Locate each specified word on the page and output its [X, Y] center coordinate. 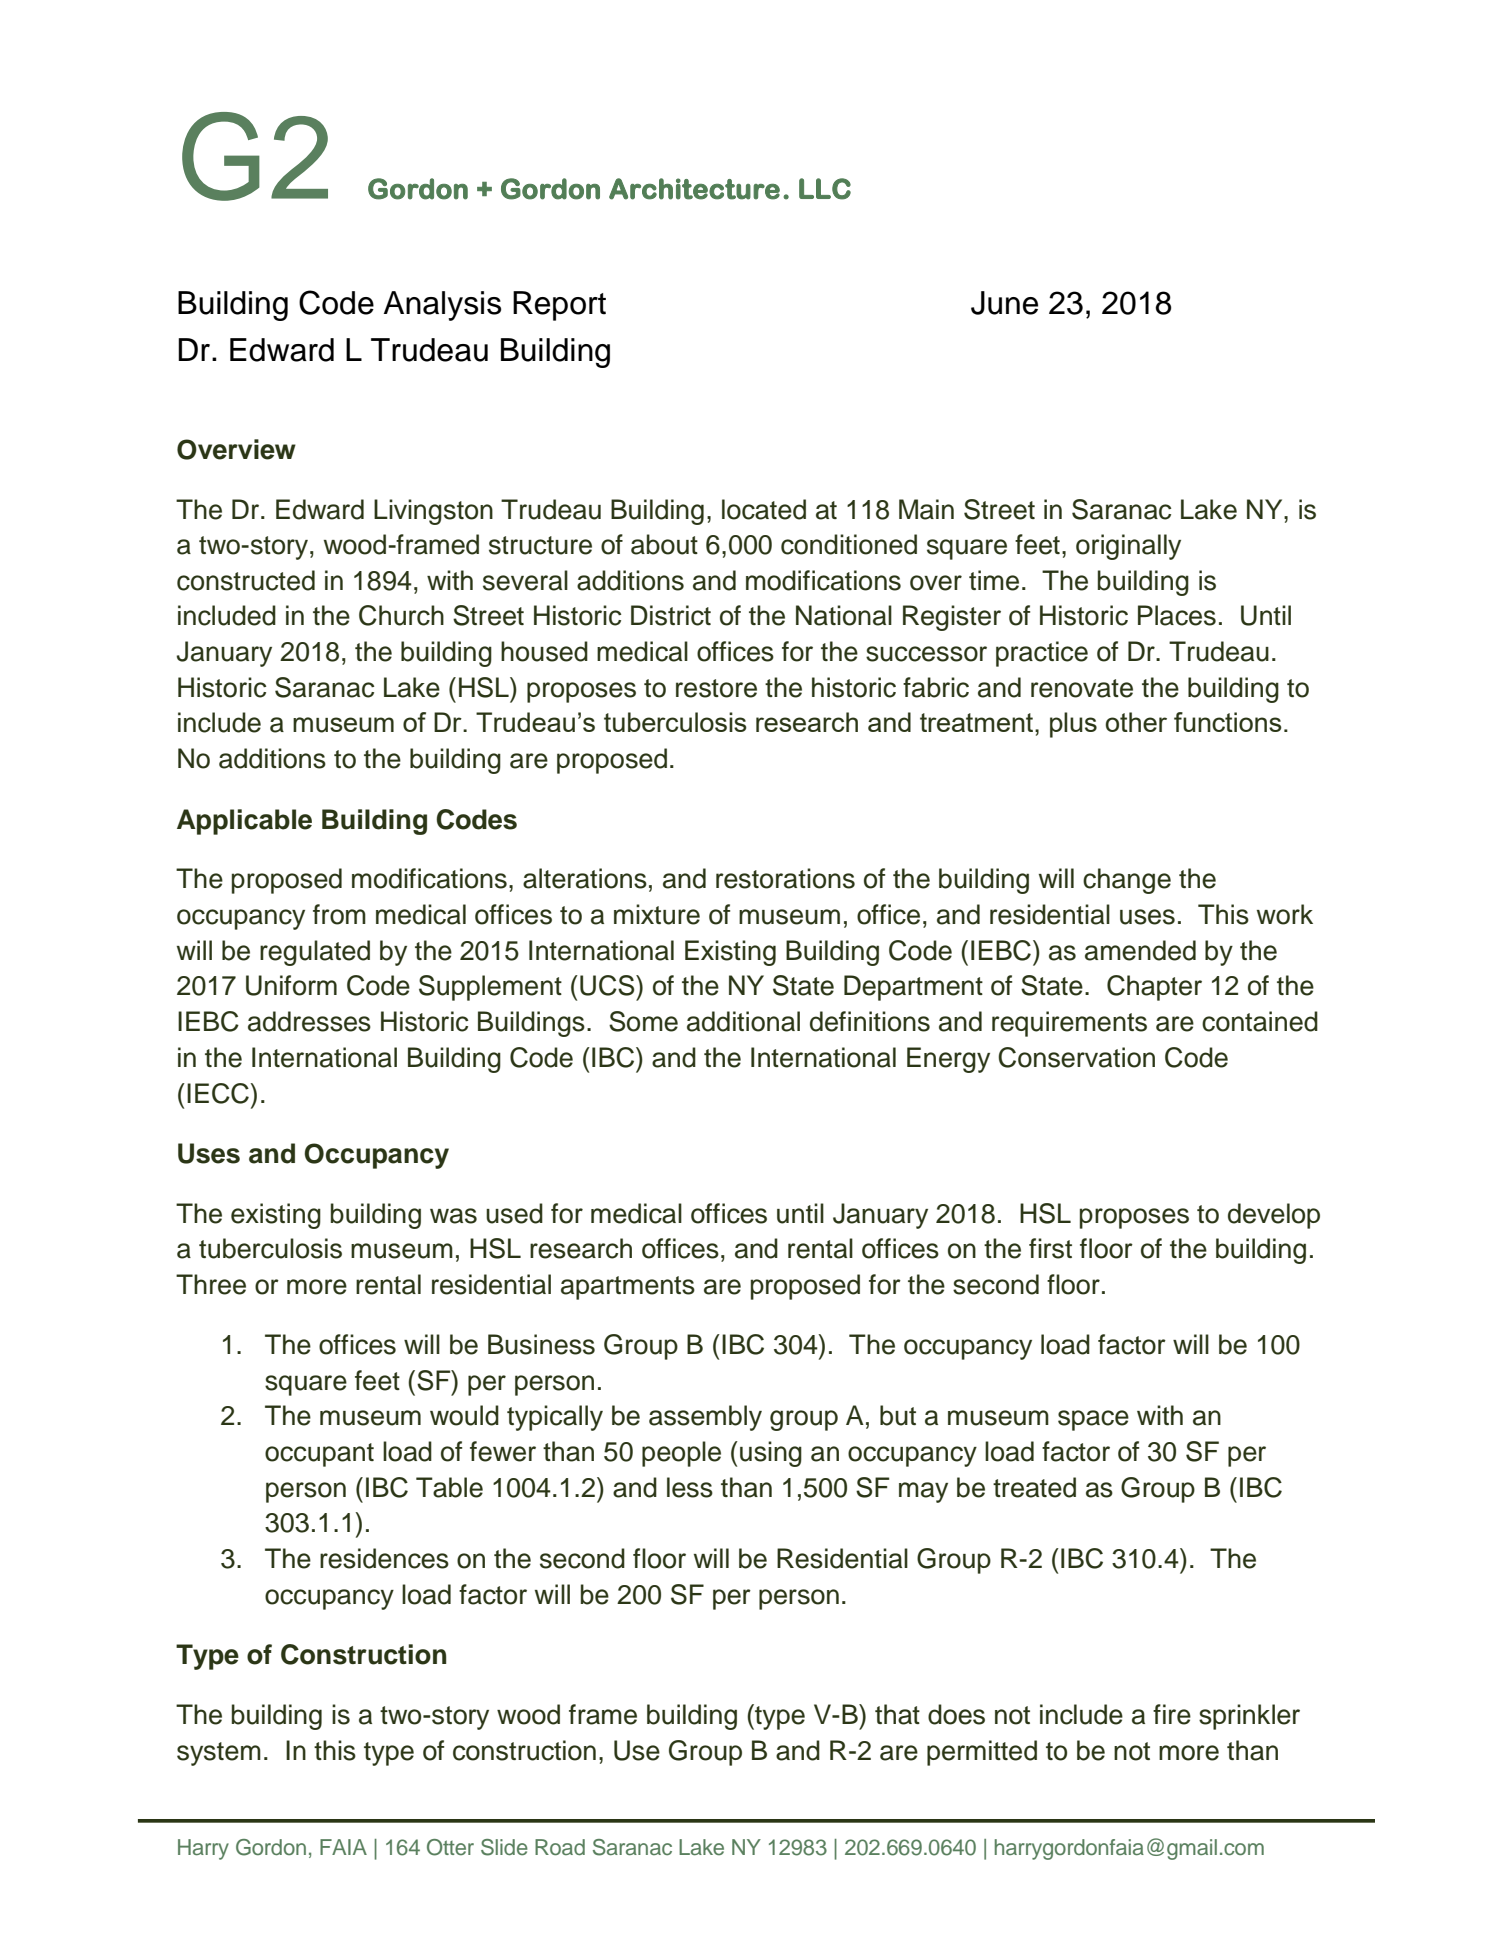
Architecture [694, 189]
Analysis [442, 306]
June [1004, 303]
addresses [309, 1021]
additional [743, 1021]
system [219, 1754]
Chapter [1154, 988]
